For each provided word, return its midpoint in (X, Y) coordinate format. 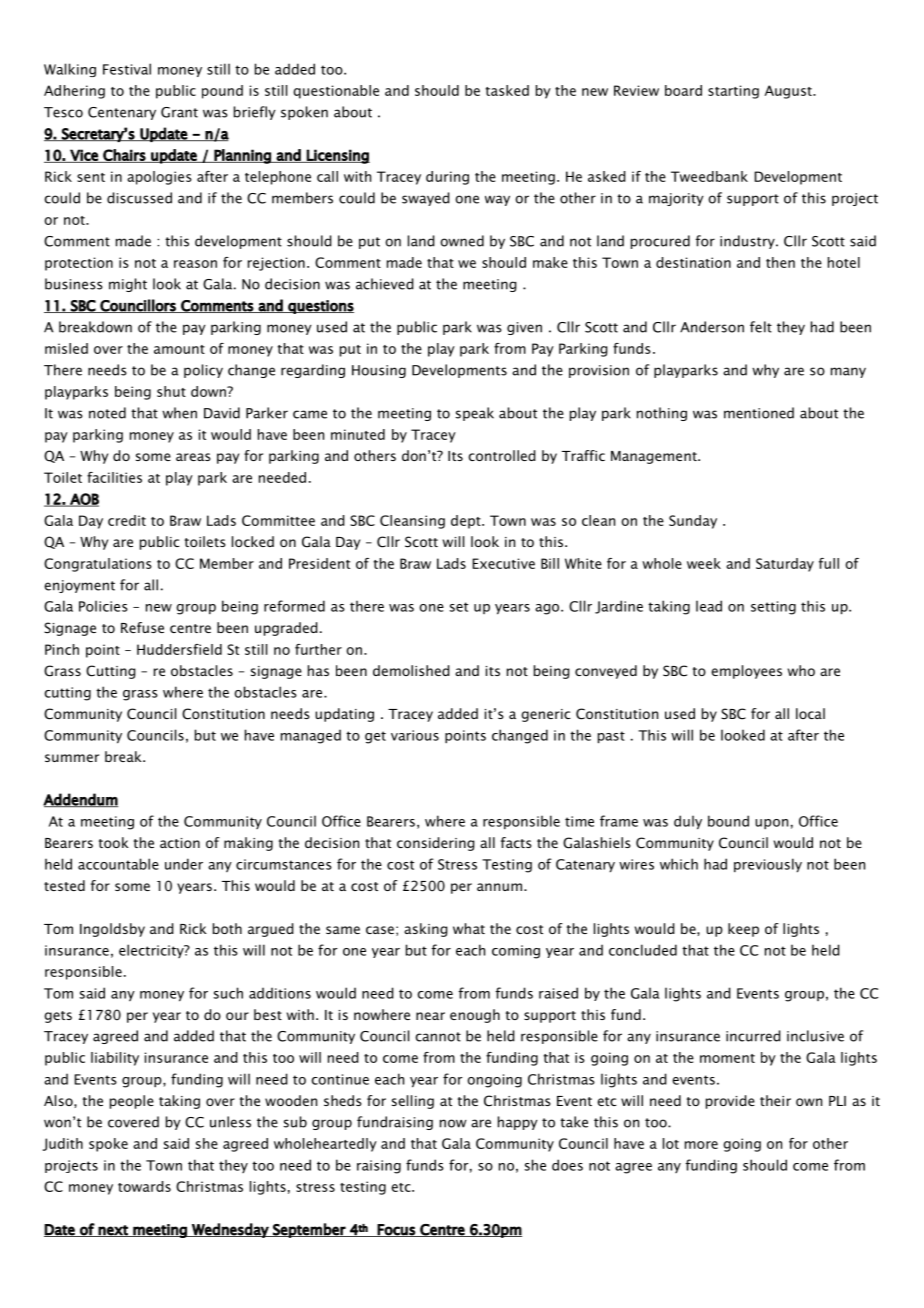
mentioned (759, 413)
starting (733, 92)
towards (144, 1186)
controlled (502, 455)
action (180, 843)
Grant (179, 112)
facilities (114, 477)
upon (771, 824)
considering (436, 844)
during (447, 178)
